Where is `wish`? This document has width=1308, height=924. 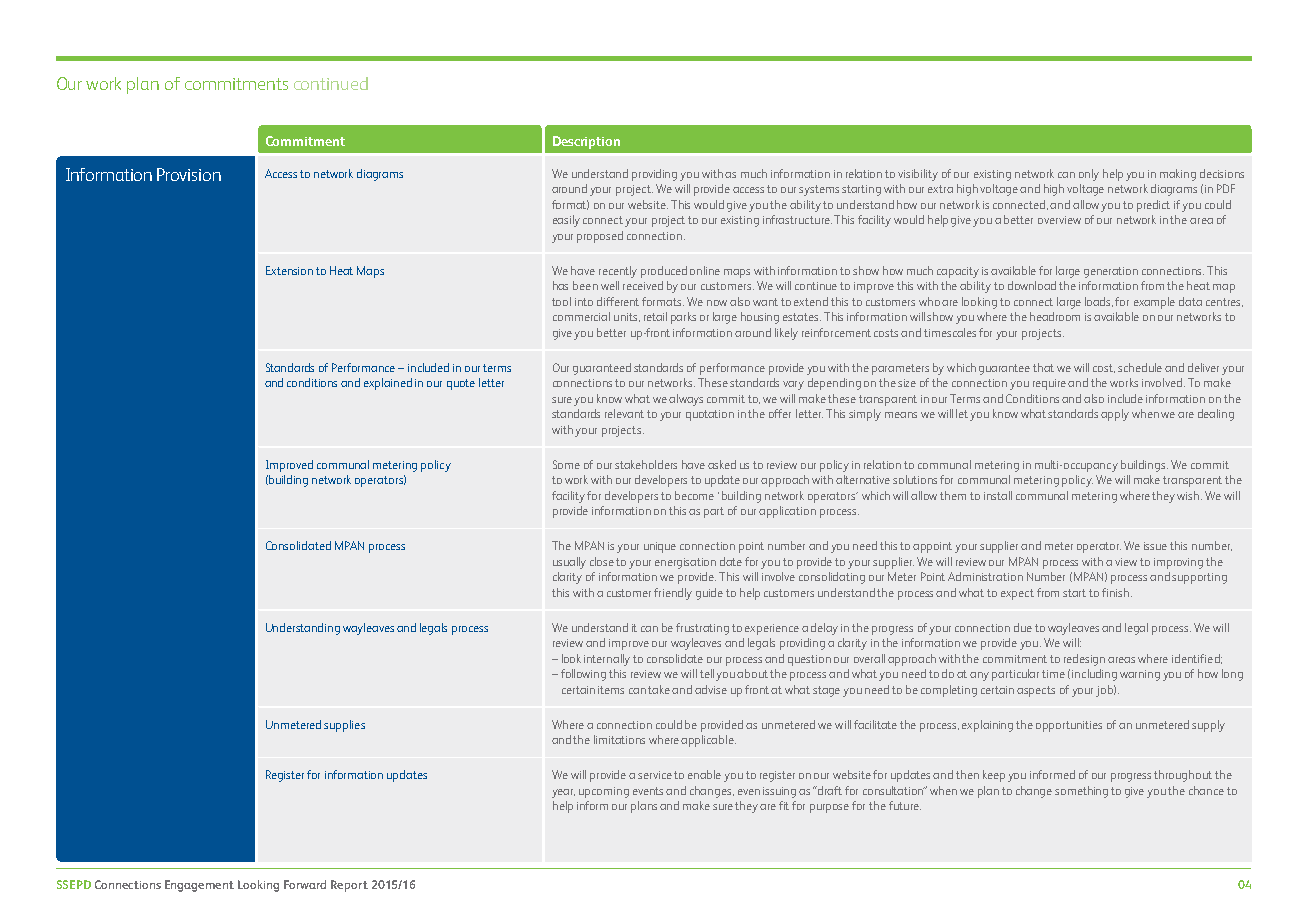 wish is located at coordinates (1189, 495).
